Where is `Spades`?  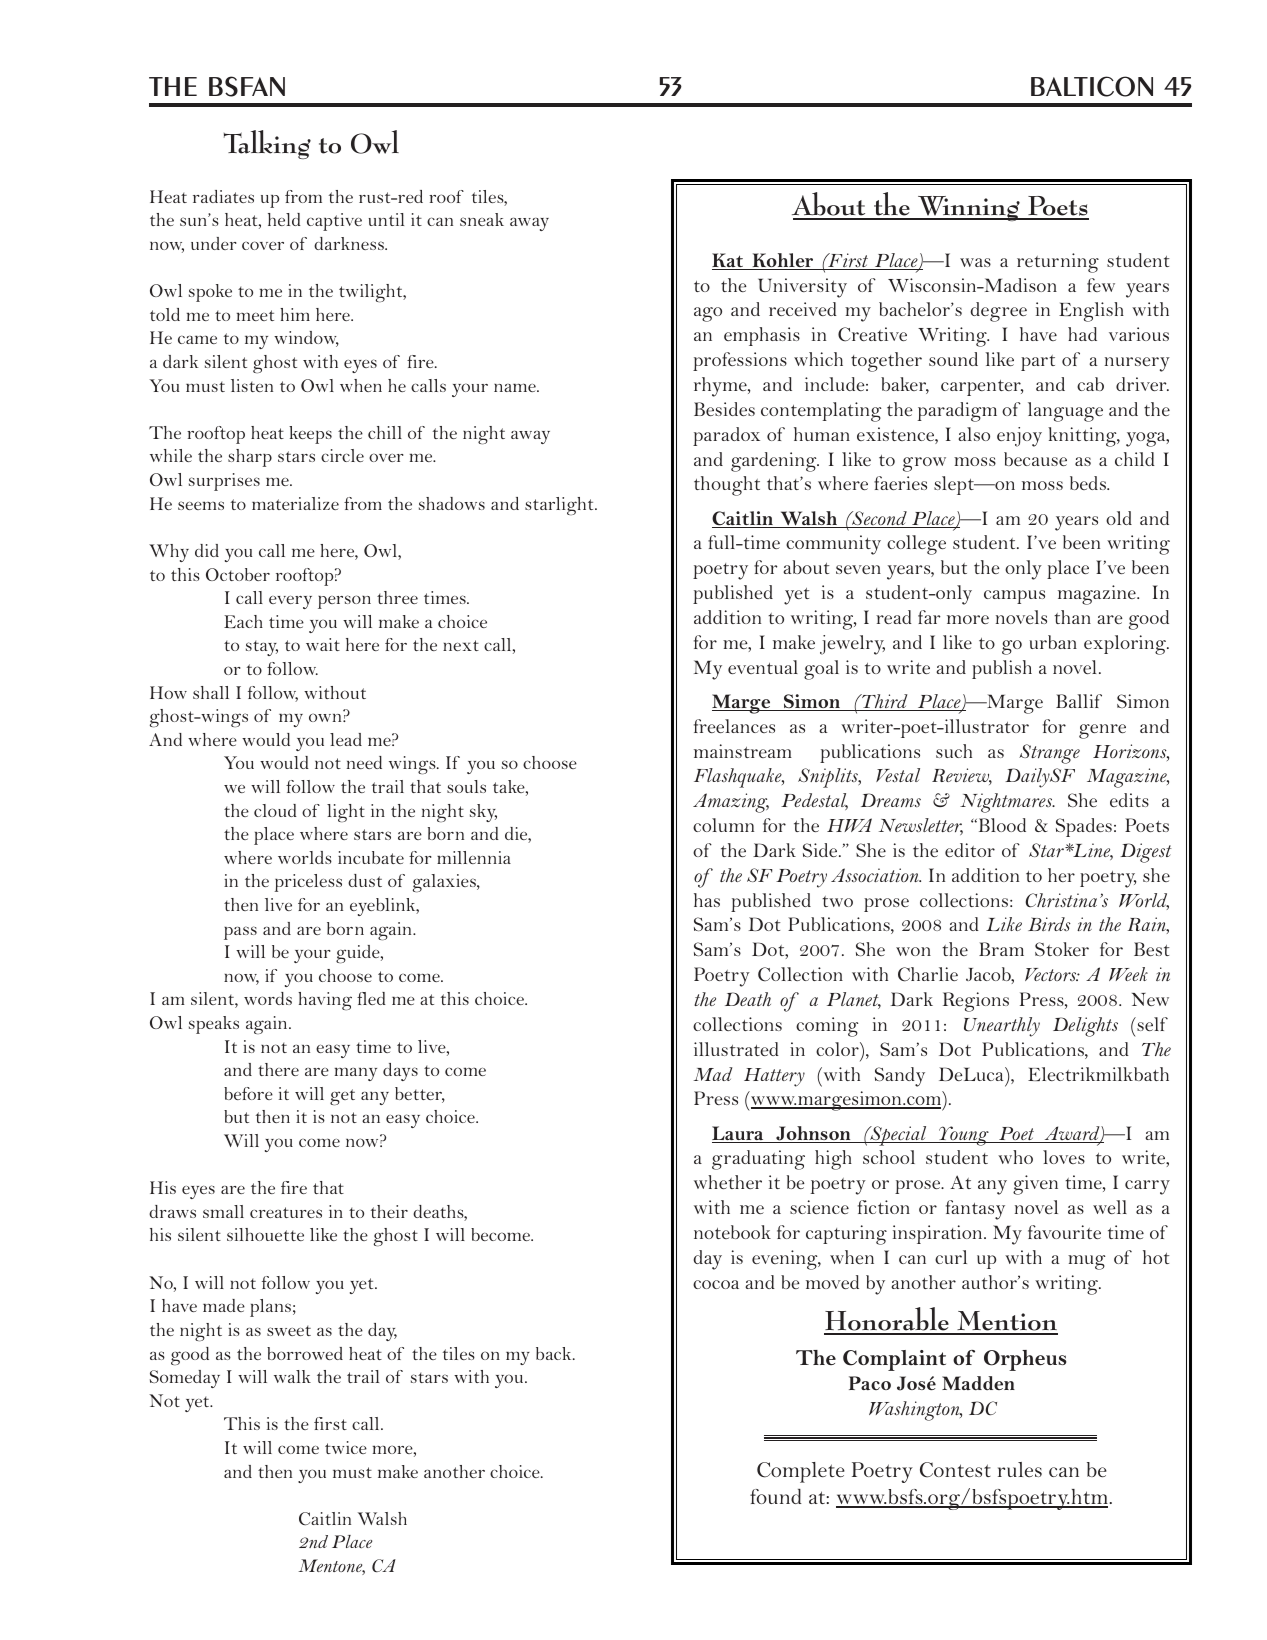
Spades is located at coordinates (1084, 827).
